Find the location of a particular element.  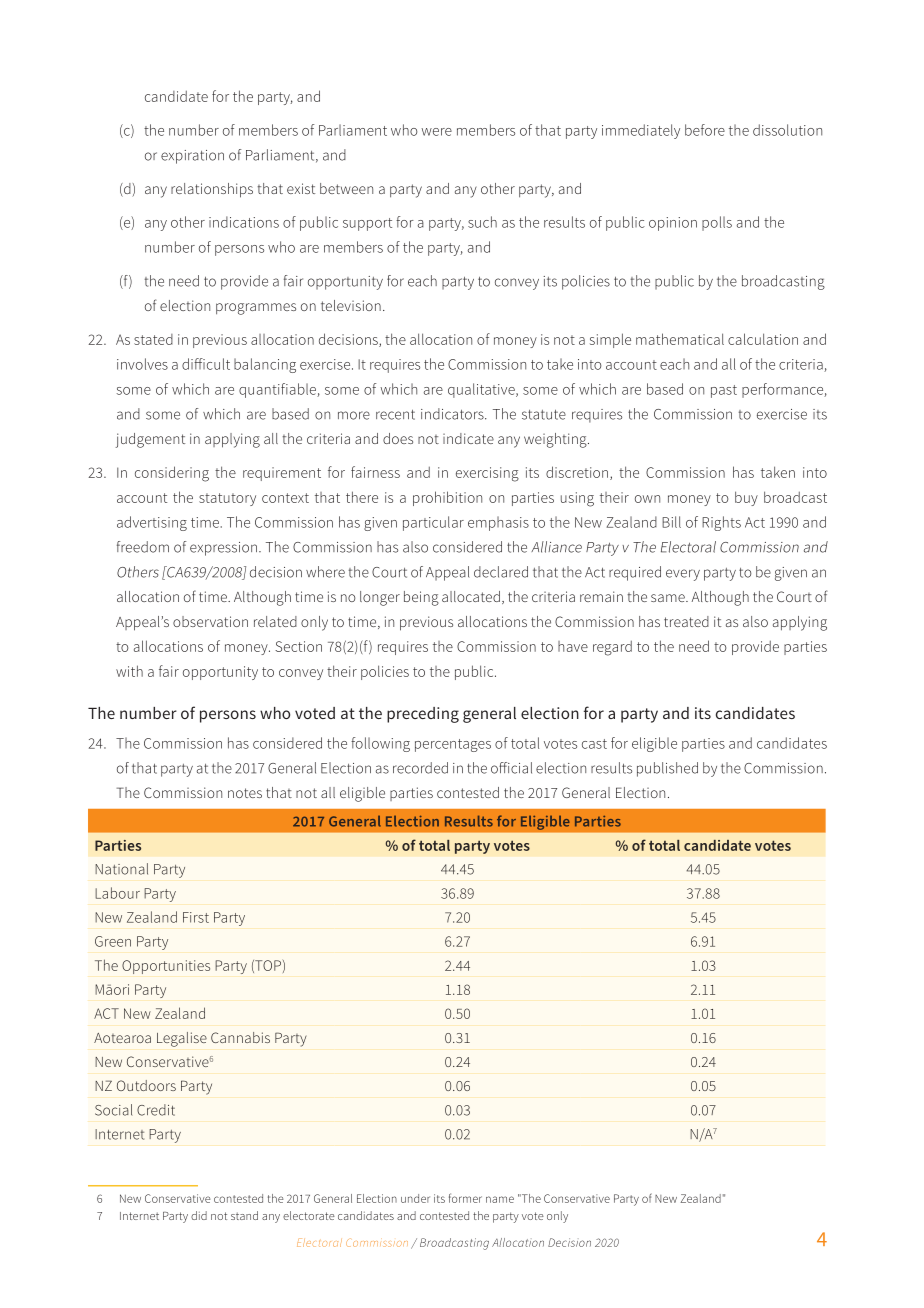

past is located at coordinates (724, 391).
